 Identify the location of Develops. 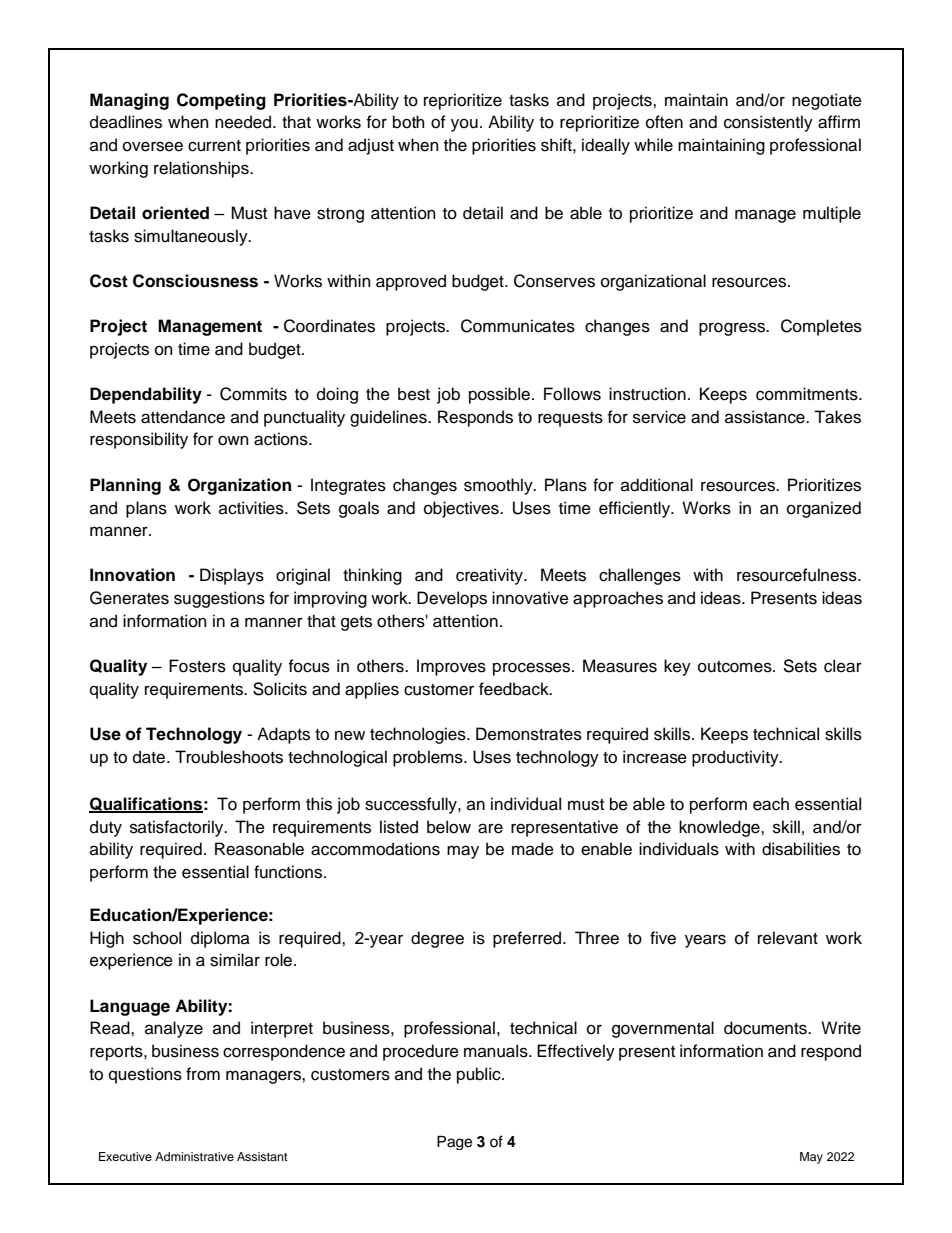
(452, 599).
